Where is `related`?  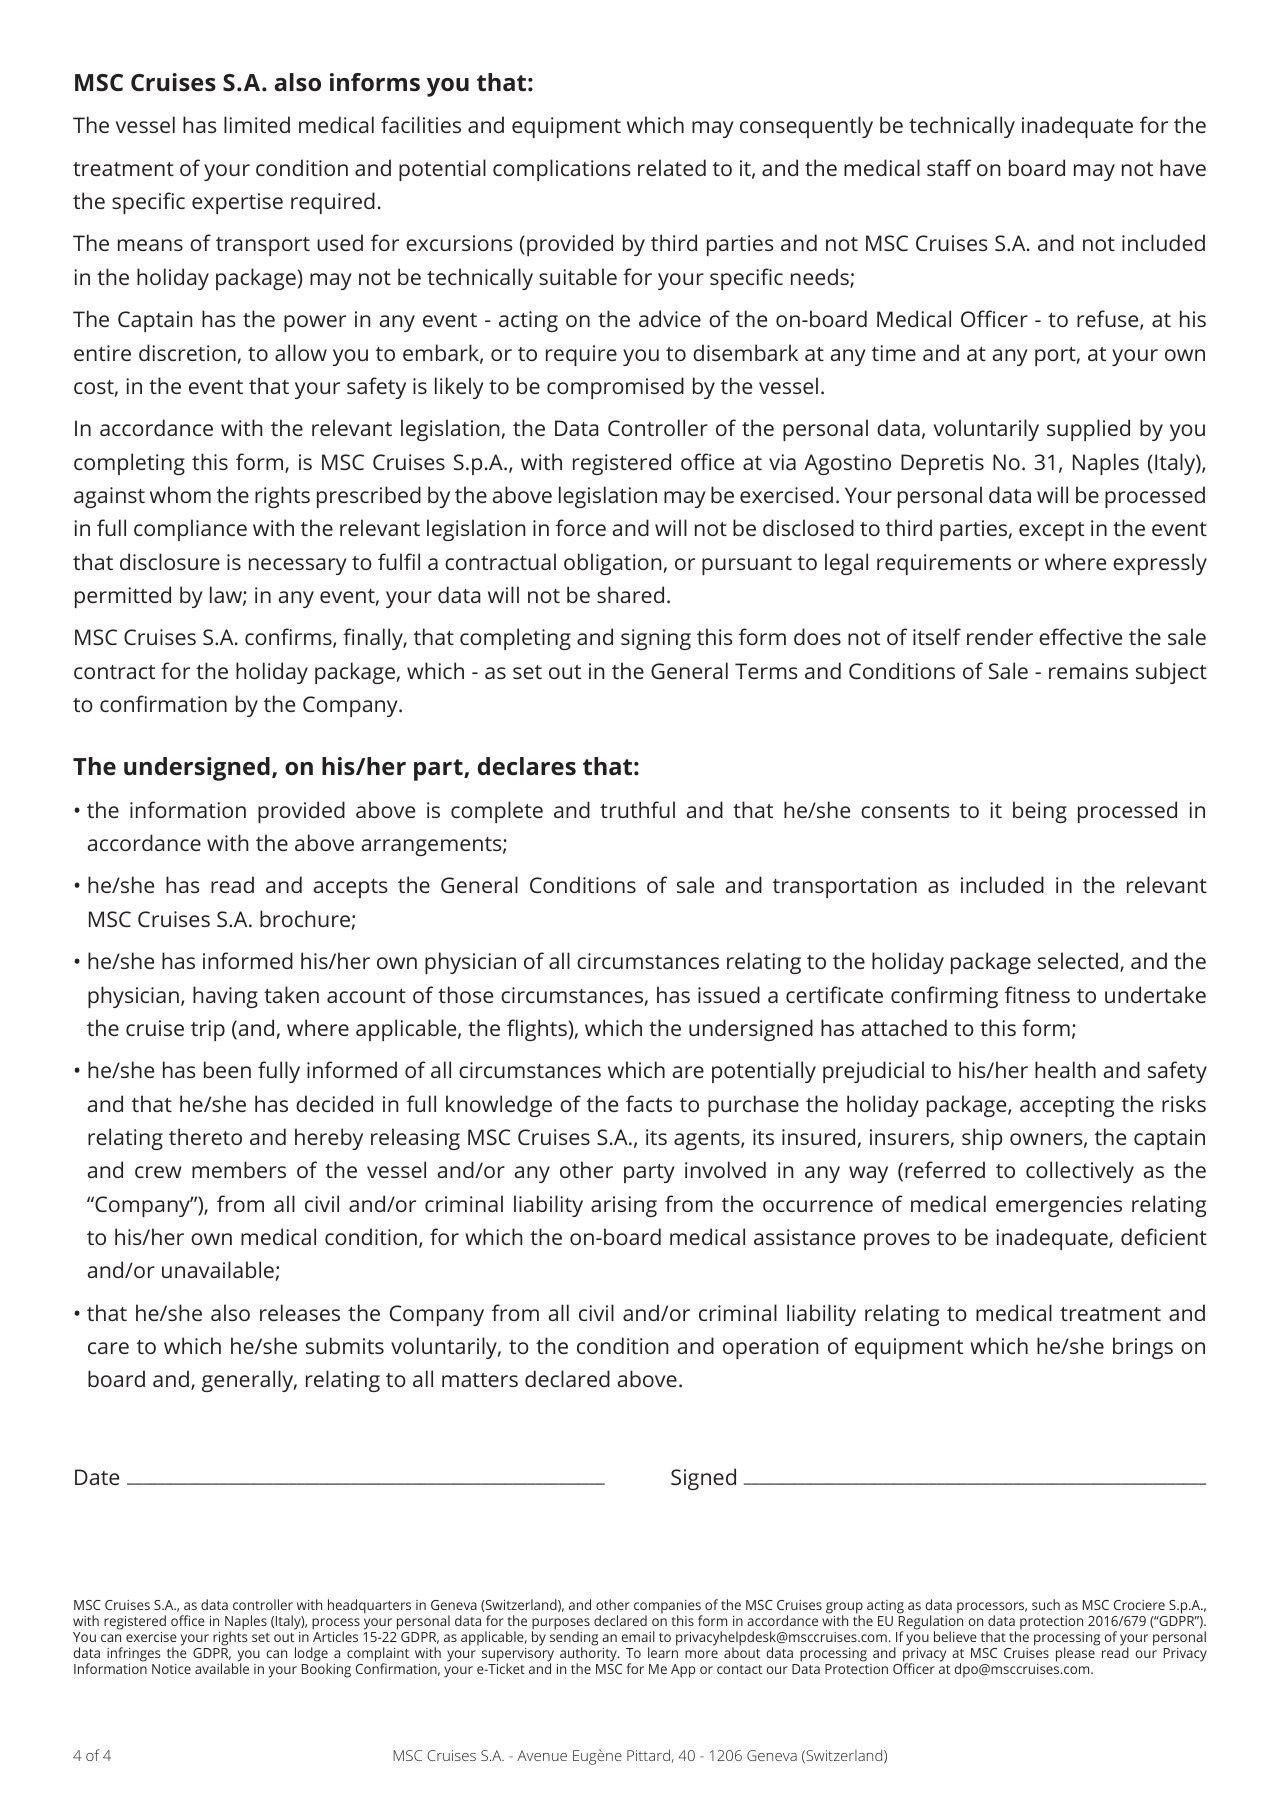
related is located at coordinates (672, 167).
